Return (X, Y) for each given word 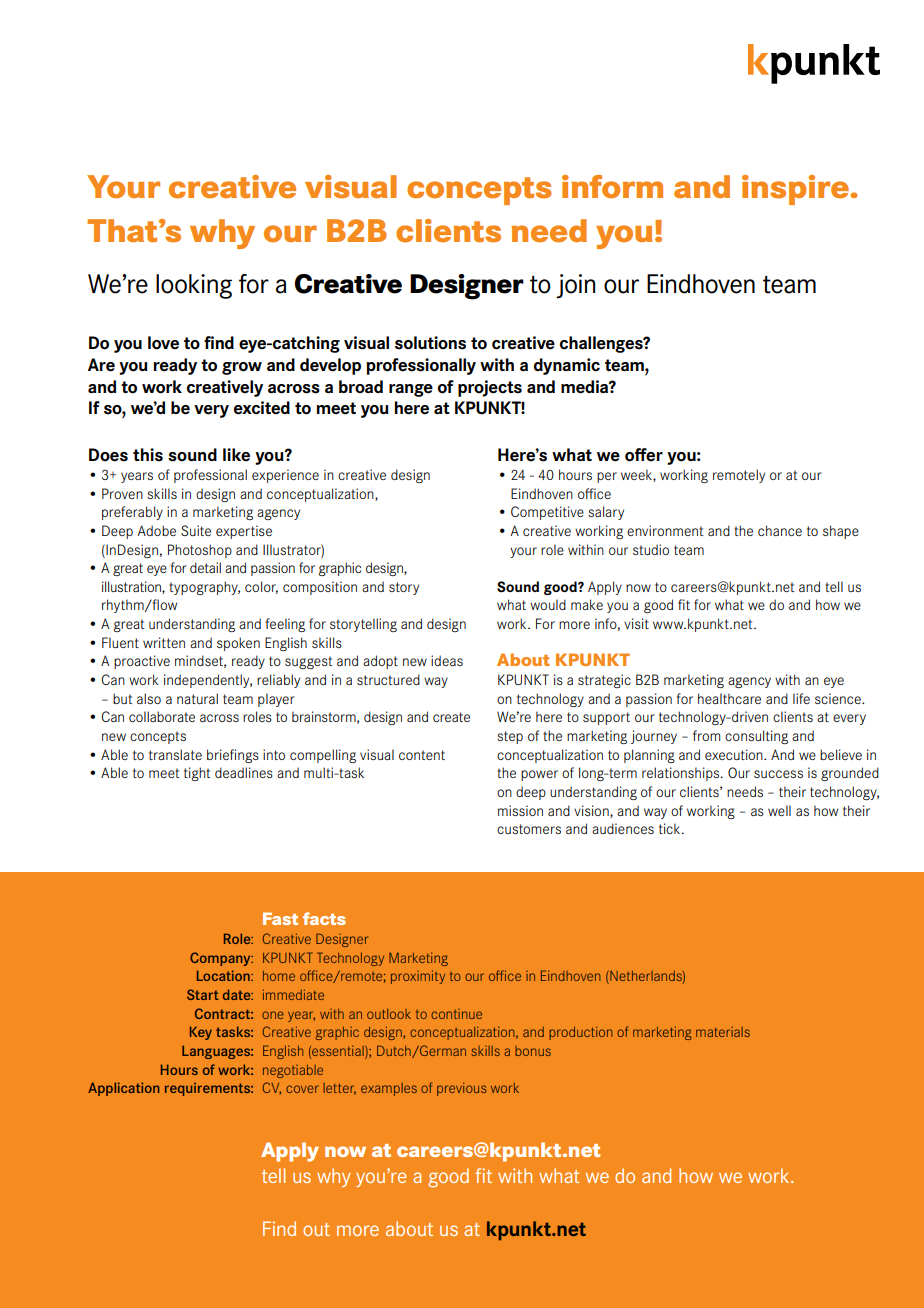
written (164, 642)
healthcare (729, 698)
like (236, 455)
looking (194, 286)
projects (490, 388)
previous (462, 1089)
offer (644, 455)
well (779, 810)
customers (529, 829)
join (575, 286)
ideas (447, 660)
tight (197, 774)
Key (201, 1033)
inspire (797, 190)
